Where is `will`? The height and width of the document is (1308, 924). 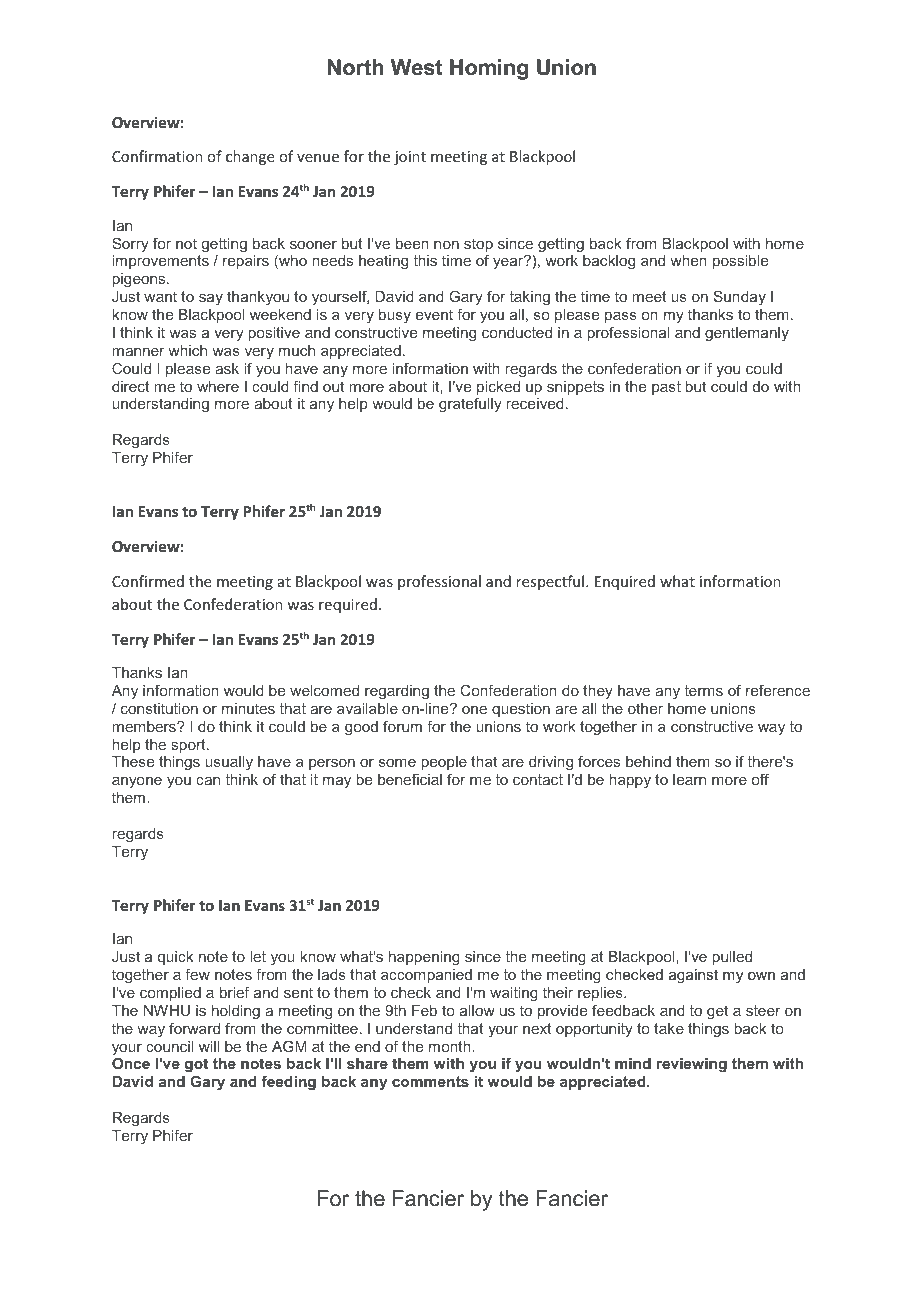 will is located at coordinates (209, 1046).
